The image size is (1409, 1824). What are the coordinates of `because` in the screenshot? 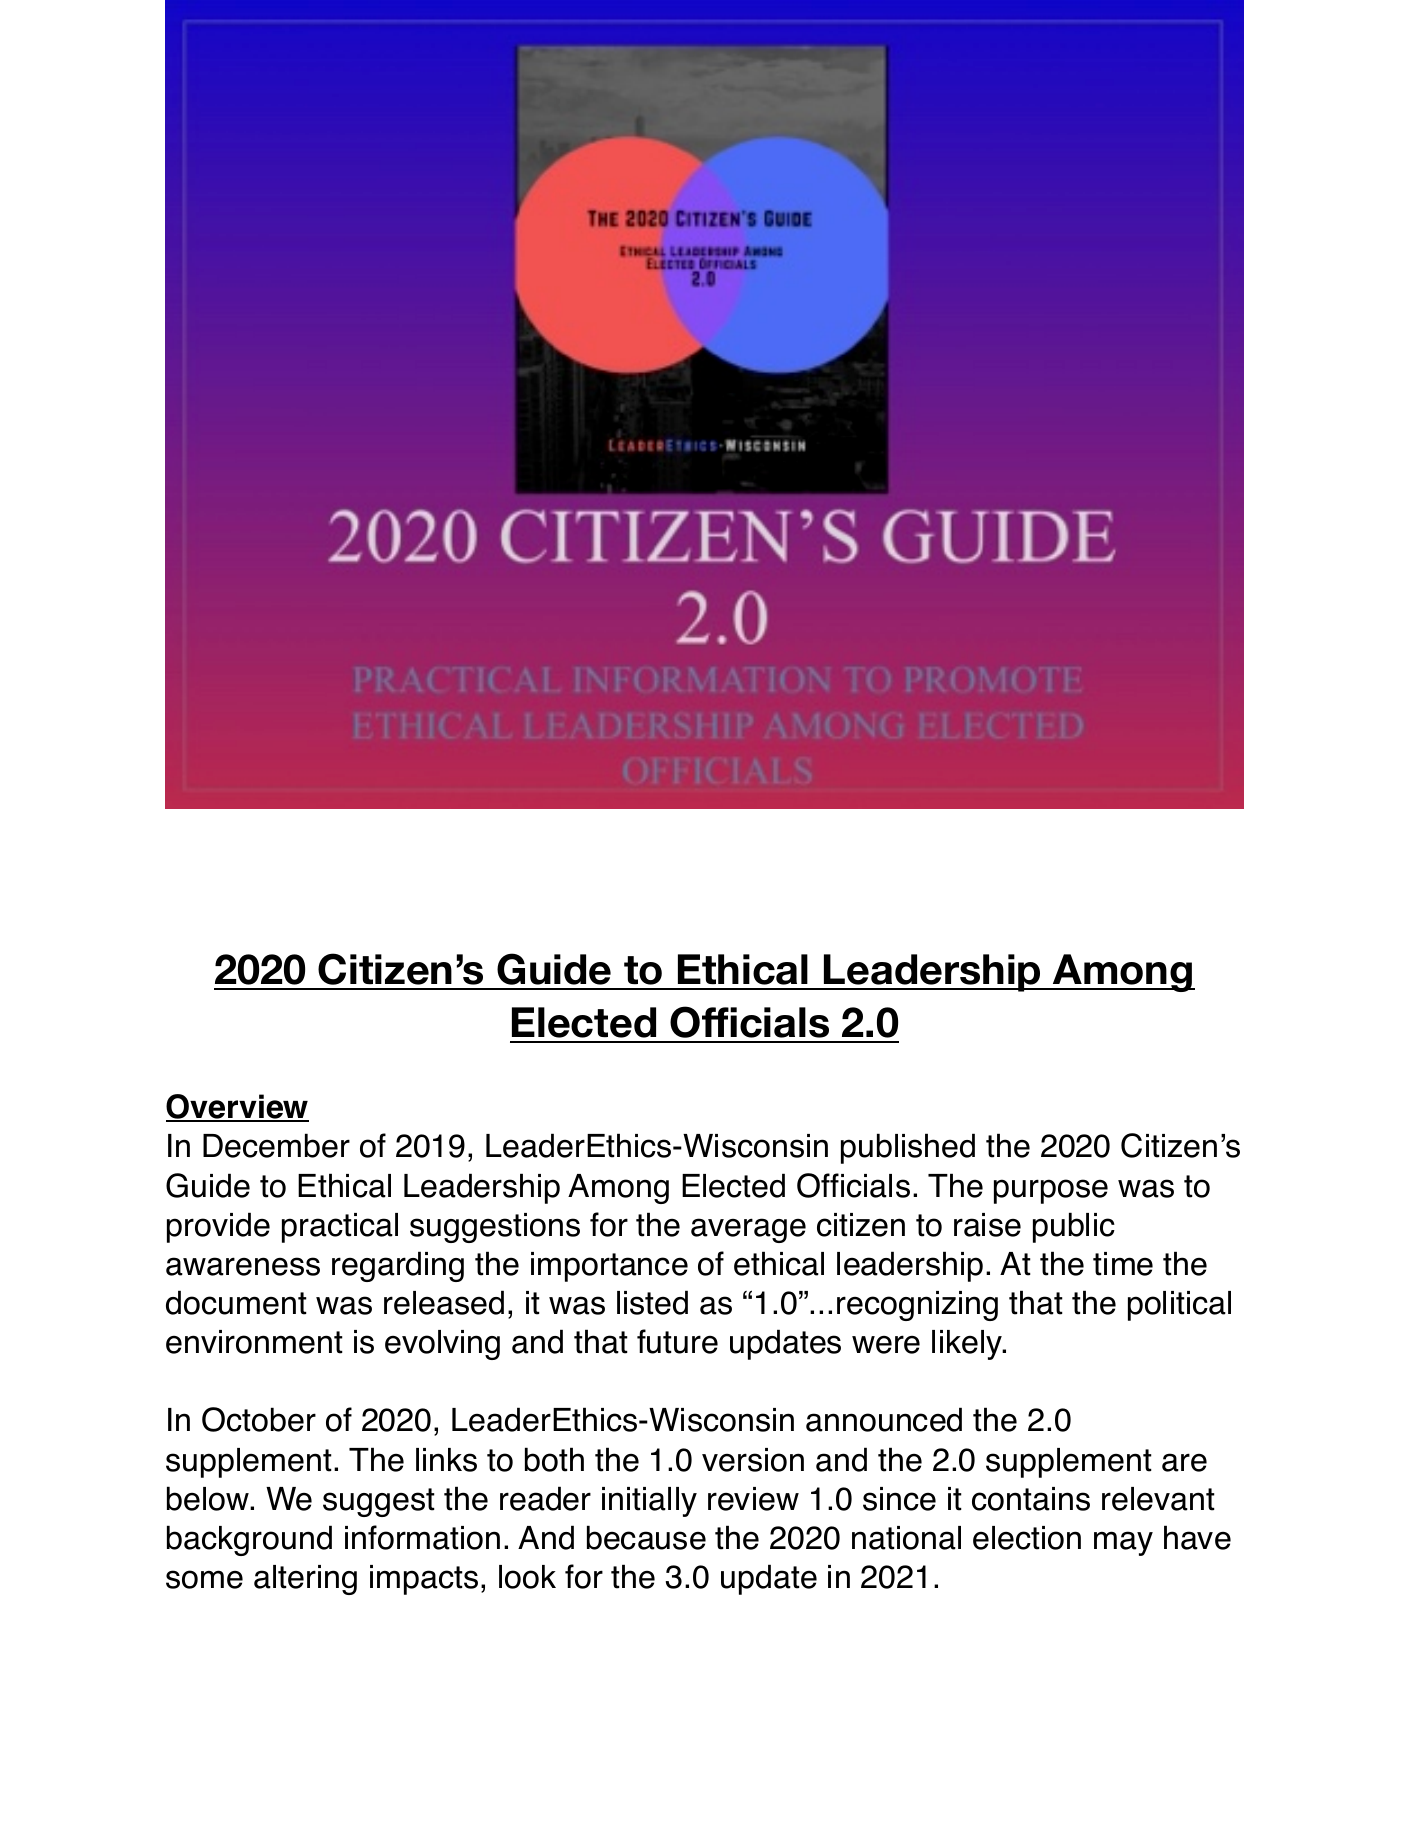 It's located at (646, 1537).
